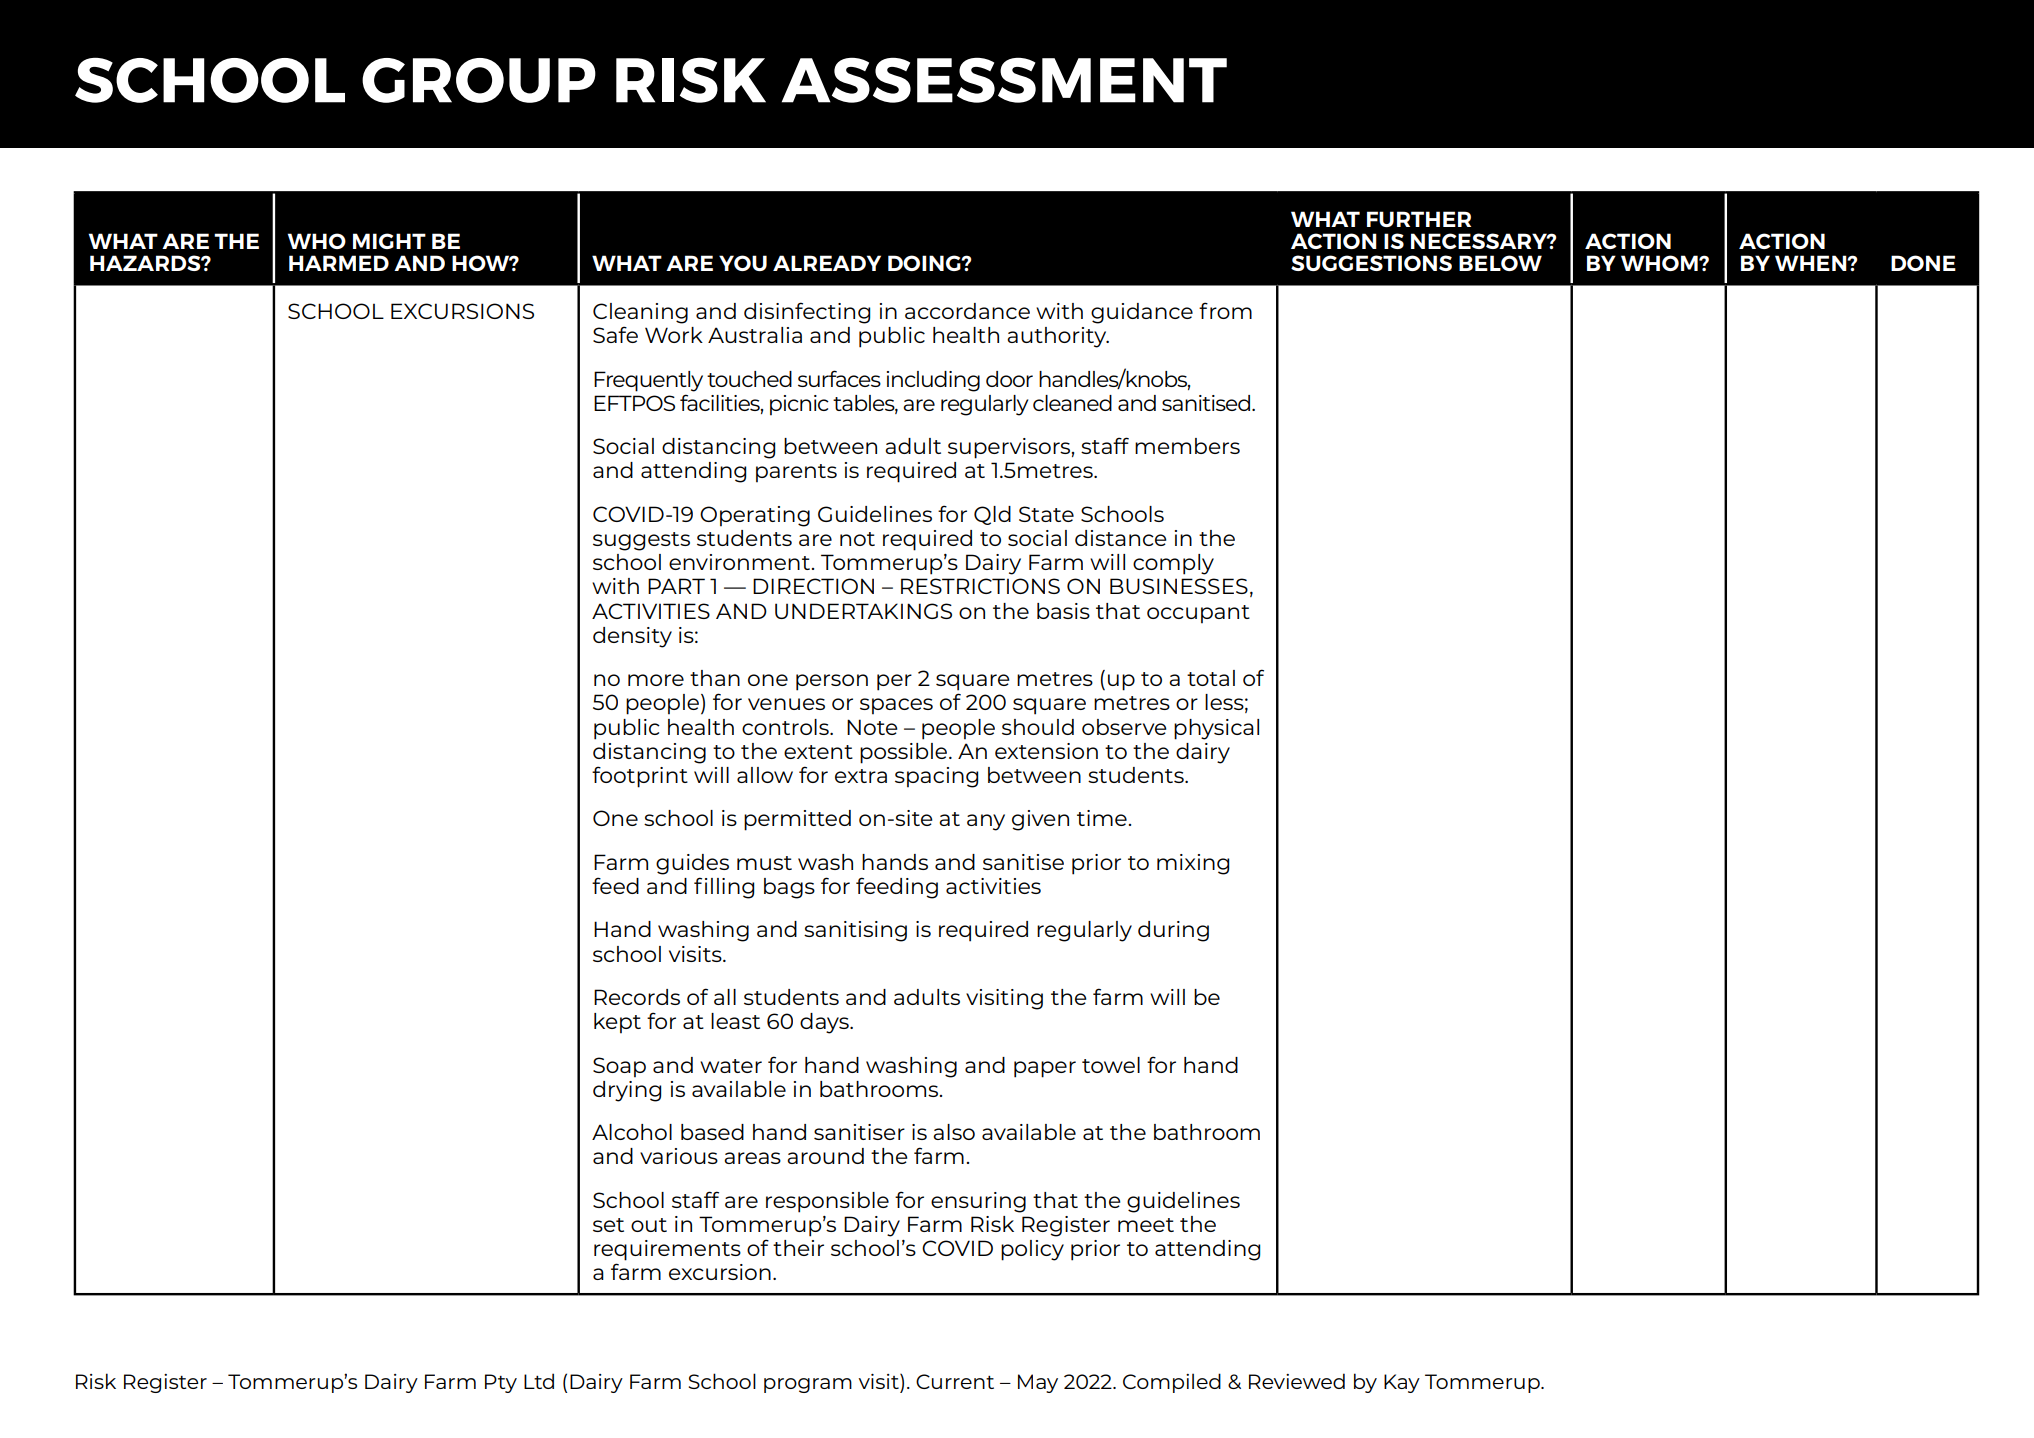  Describe the element at coordinates (1187, 446) in the page. I see `members` at that location.
